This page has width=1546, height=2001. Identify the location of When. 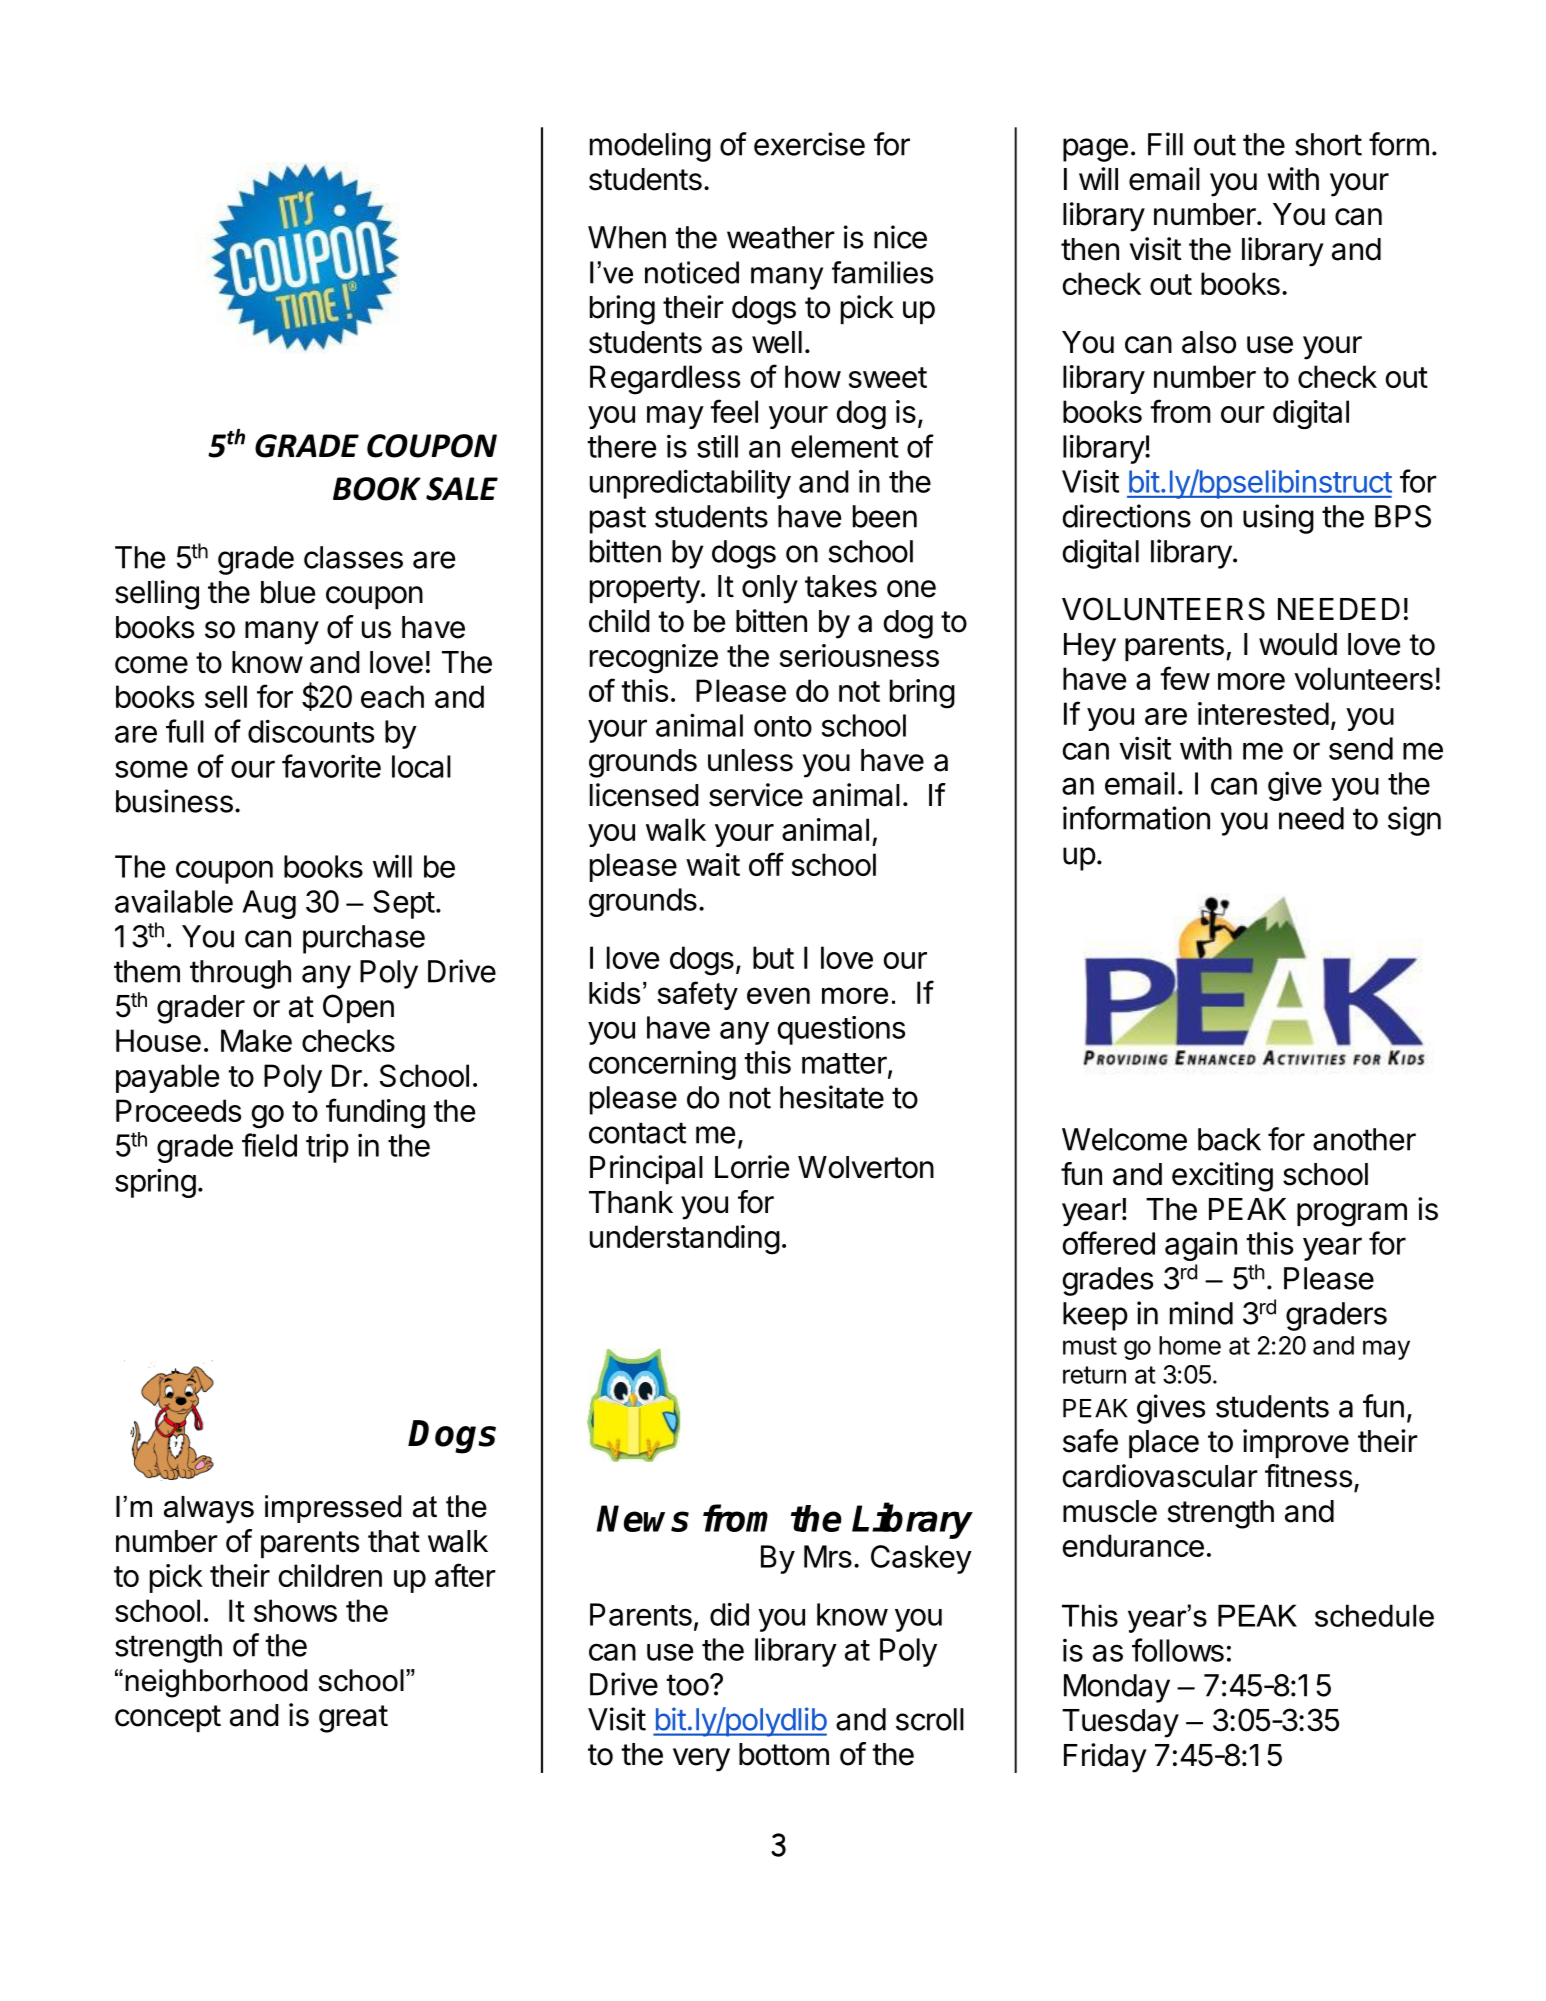
(627, 237).
